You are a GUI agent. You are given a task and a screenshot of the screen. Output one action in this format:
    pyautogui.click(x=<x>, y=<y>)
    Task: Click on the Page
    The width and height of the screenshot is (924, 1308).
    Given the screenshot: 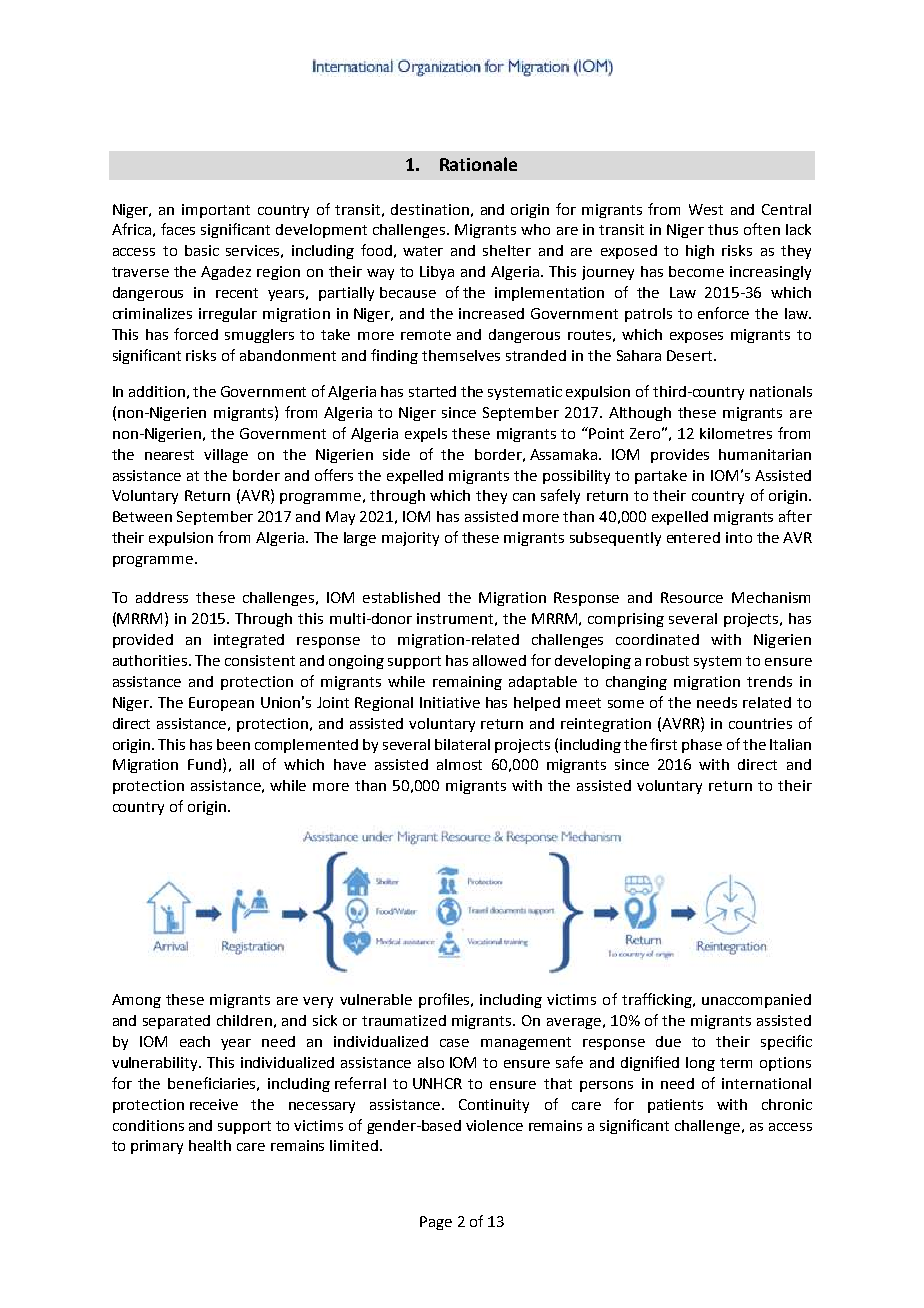 What is the action you would take?
    pyautogui.click(x=436, y=1223)
